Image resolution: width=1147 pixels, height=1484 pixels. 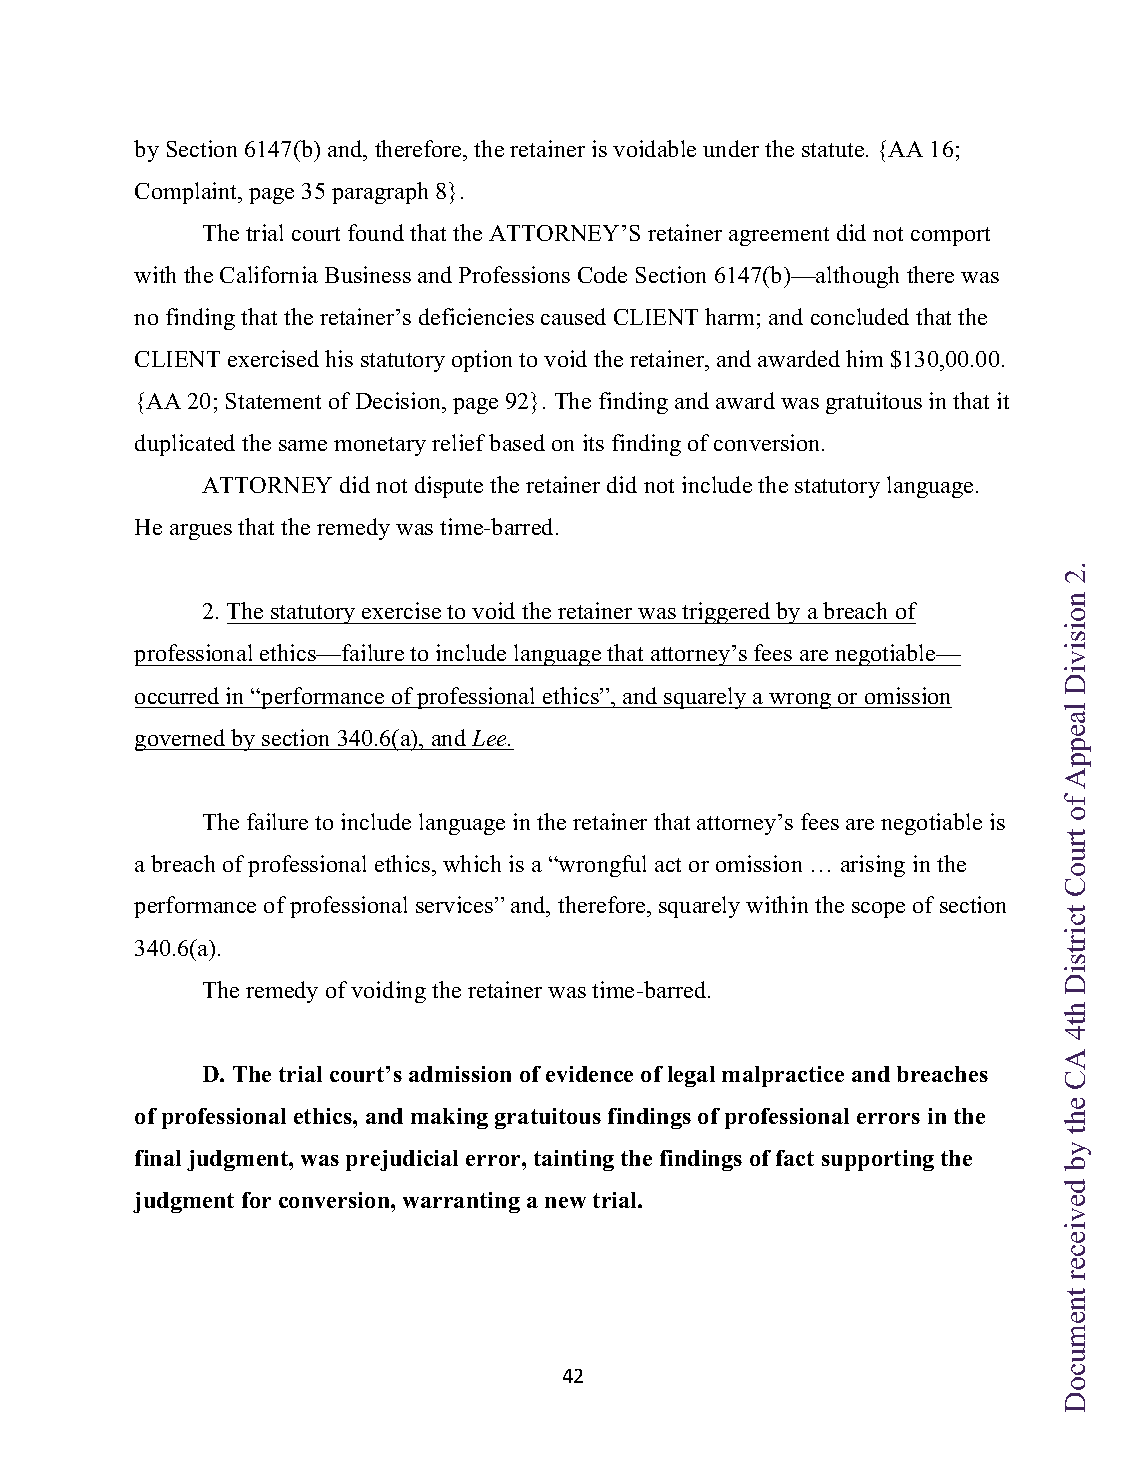 I want to click on occurred, so click(x=177, y=695).
